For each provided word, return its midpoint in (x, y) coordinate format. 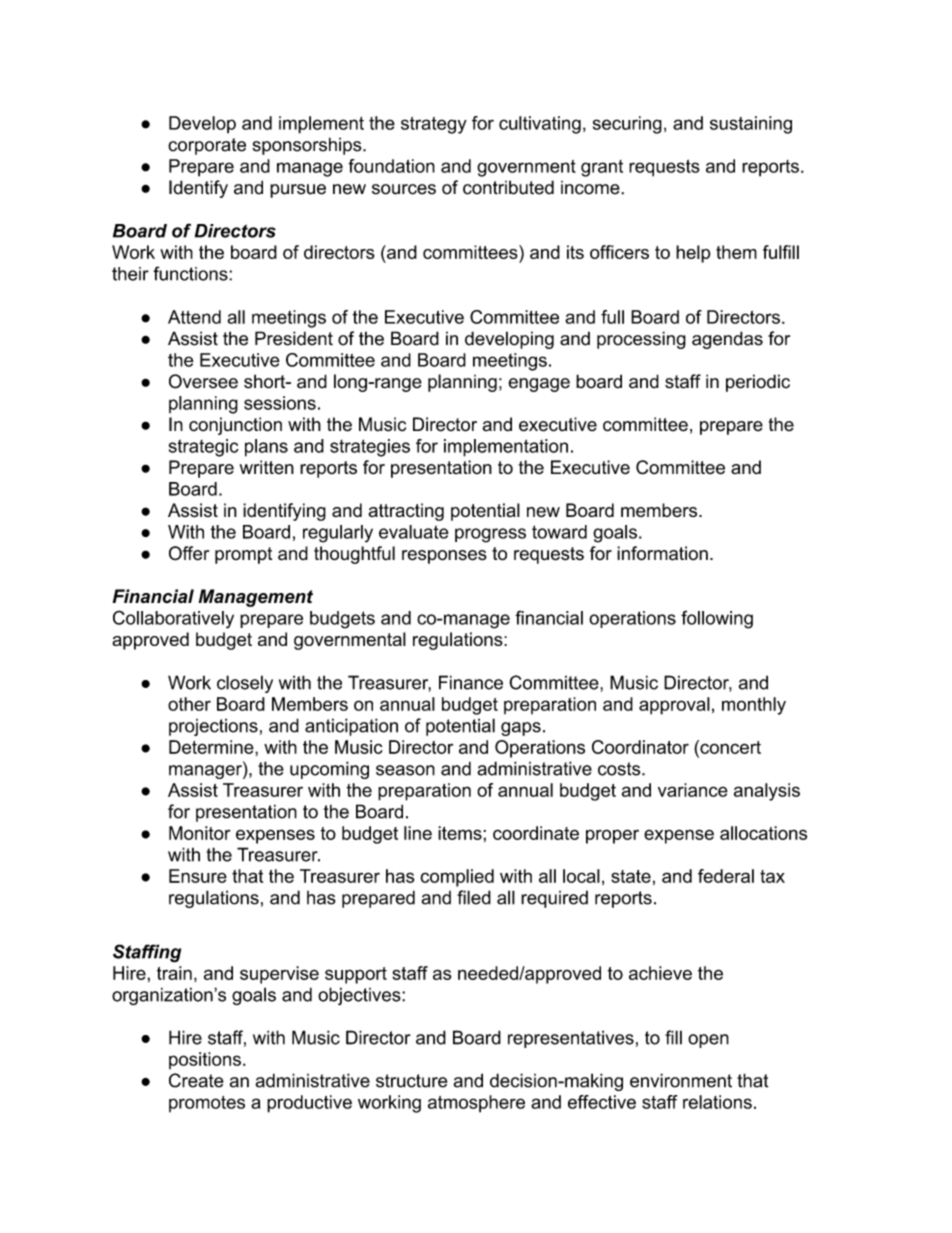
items (461, 833)
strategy (434, 125)
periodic (758, 383)
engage (539, 385)
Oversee (203, 381)
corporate (207, 146)
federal (726, 876)
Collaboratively (173, 619)
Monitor (200, 833)
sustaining (751, 125)
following (717, 619)
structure (411, 1081)
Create (196, 1080)
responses (444, 557)
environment (681, 1080)
